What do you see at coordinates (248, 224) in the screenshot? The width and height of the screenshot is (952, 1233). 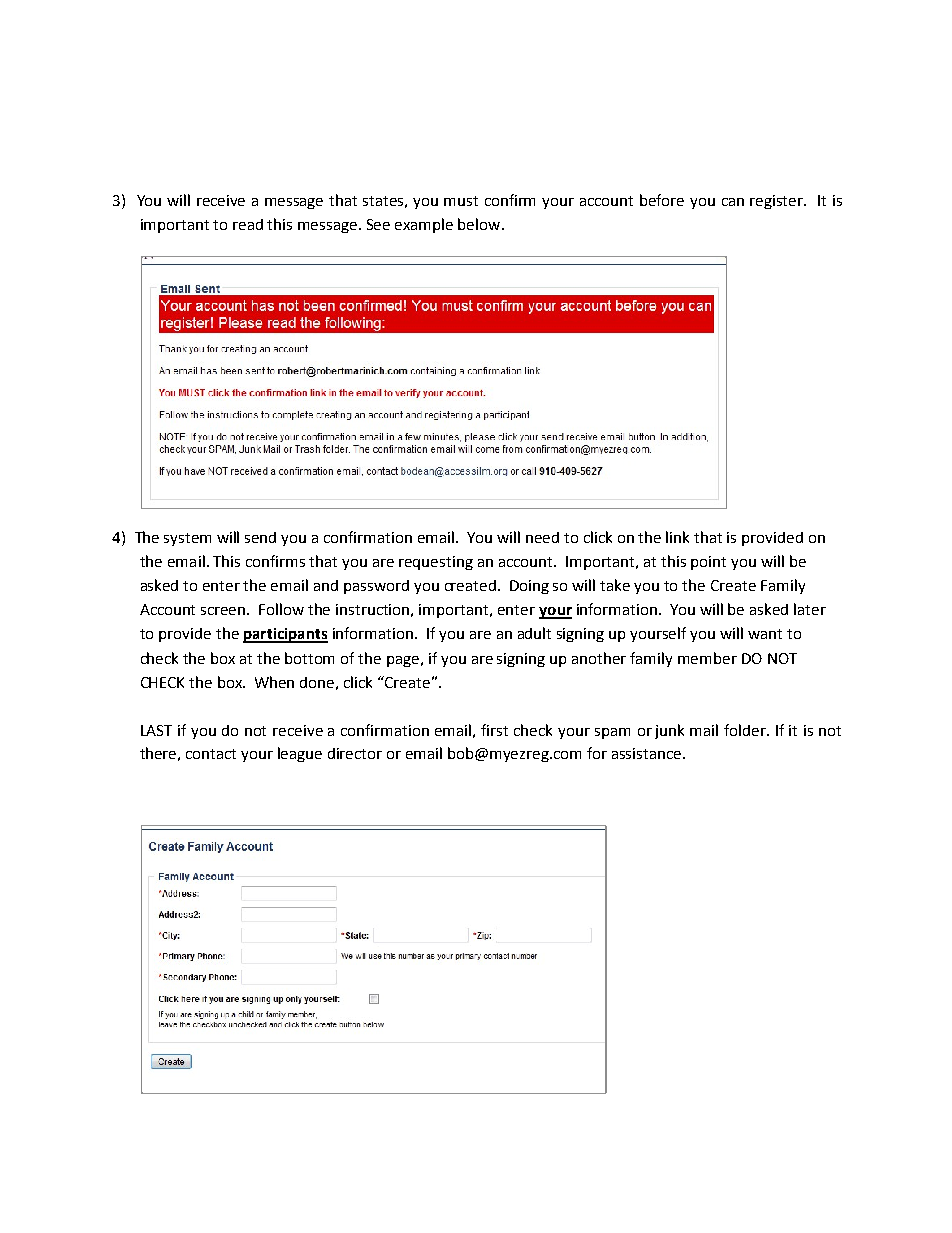 I see `read` at bounding box center [248, 224].
